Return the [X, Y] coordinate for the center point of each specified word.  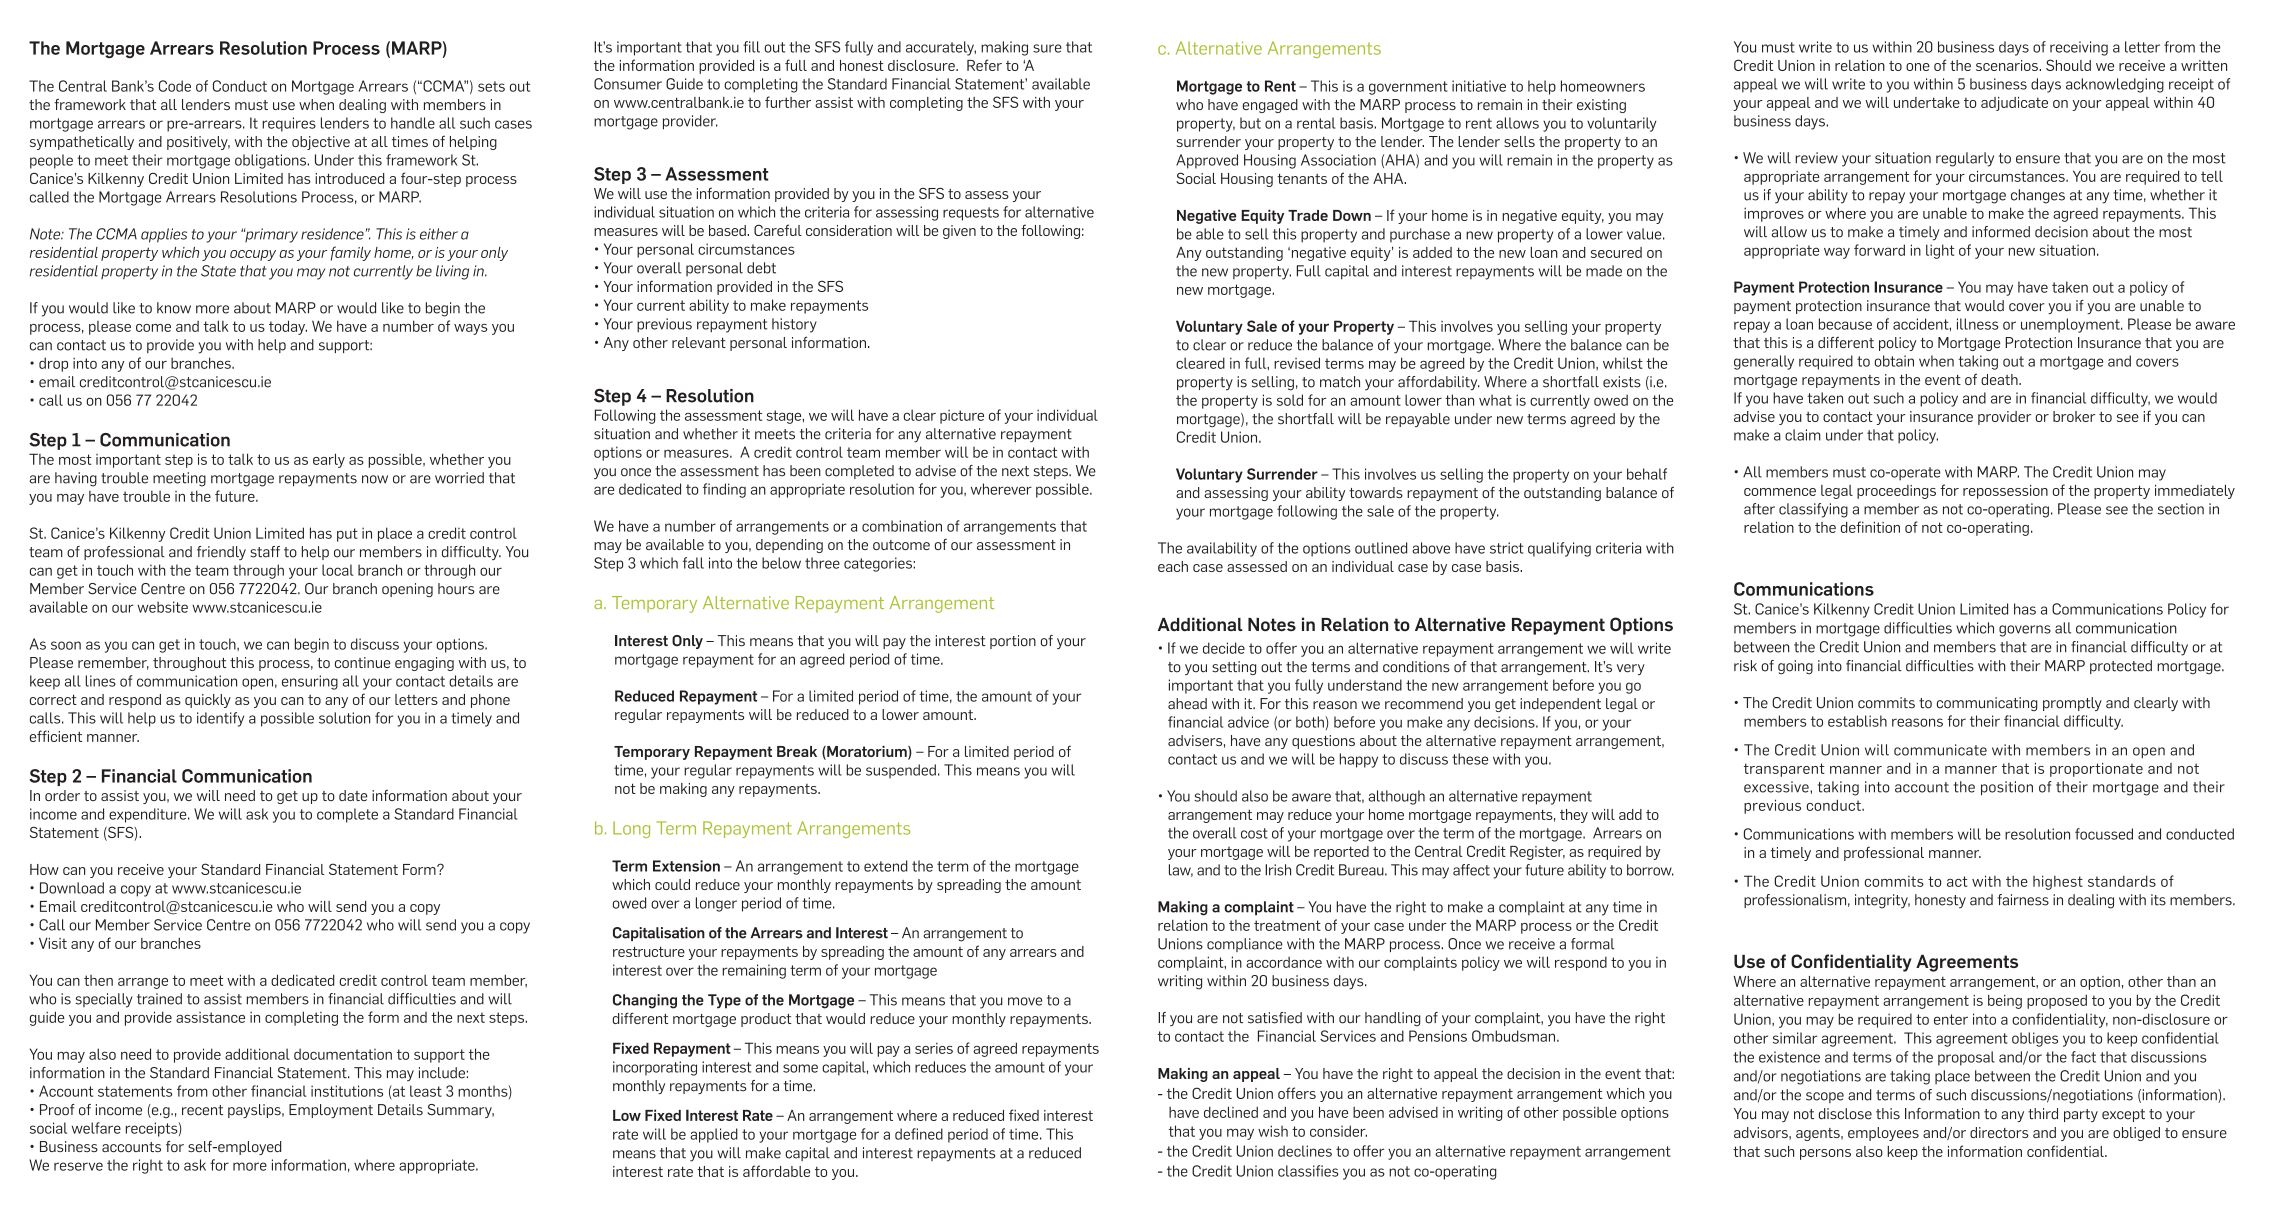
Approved [1207, 161]
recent [202, 1110]
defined [919, 1134]
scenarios [2008, 65]
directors [1999, 1132]
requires [289, 124]
